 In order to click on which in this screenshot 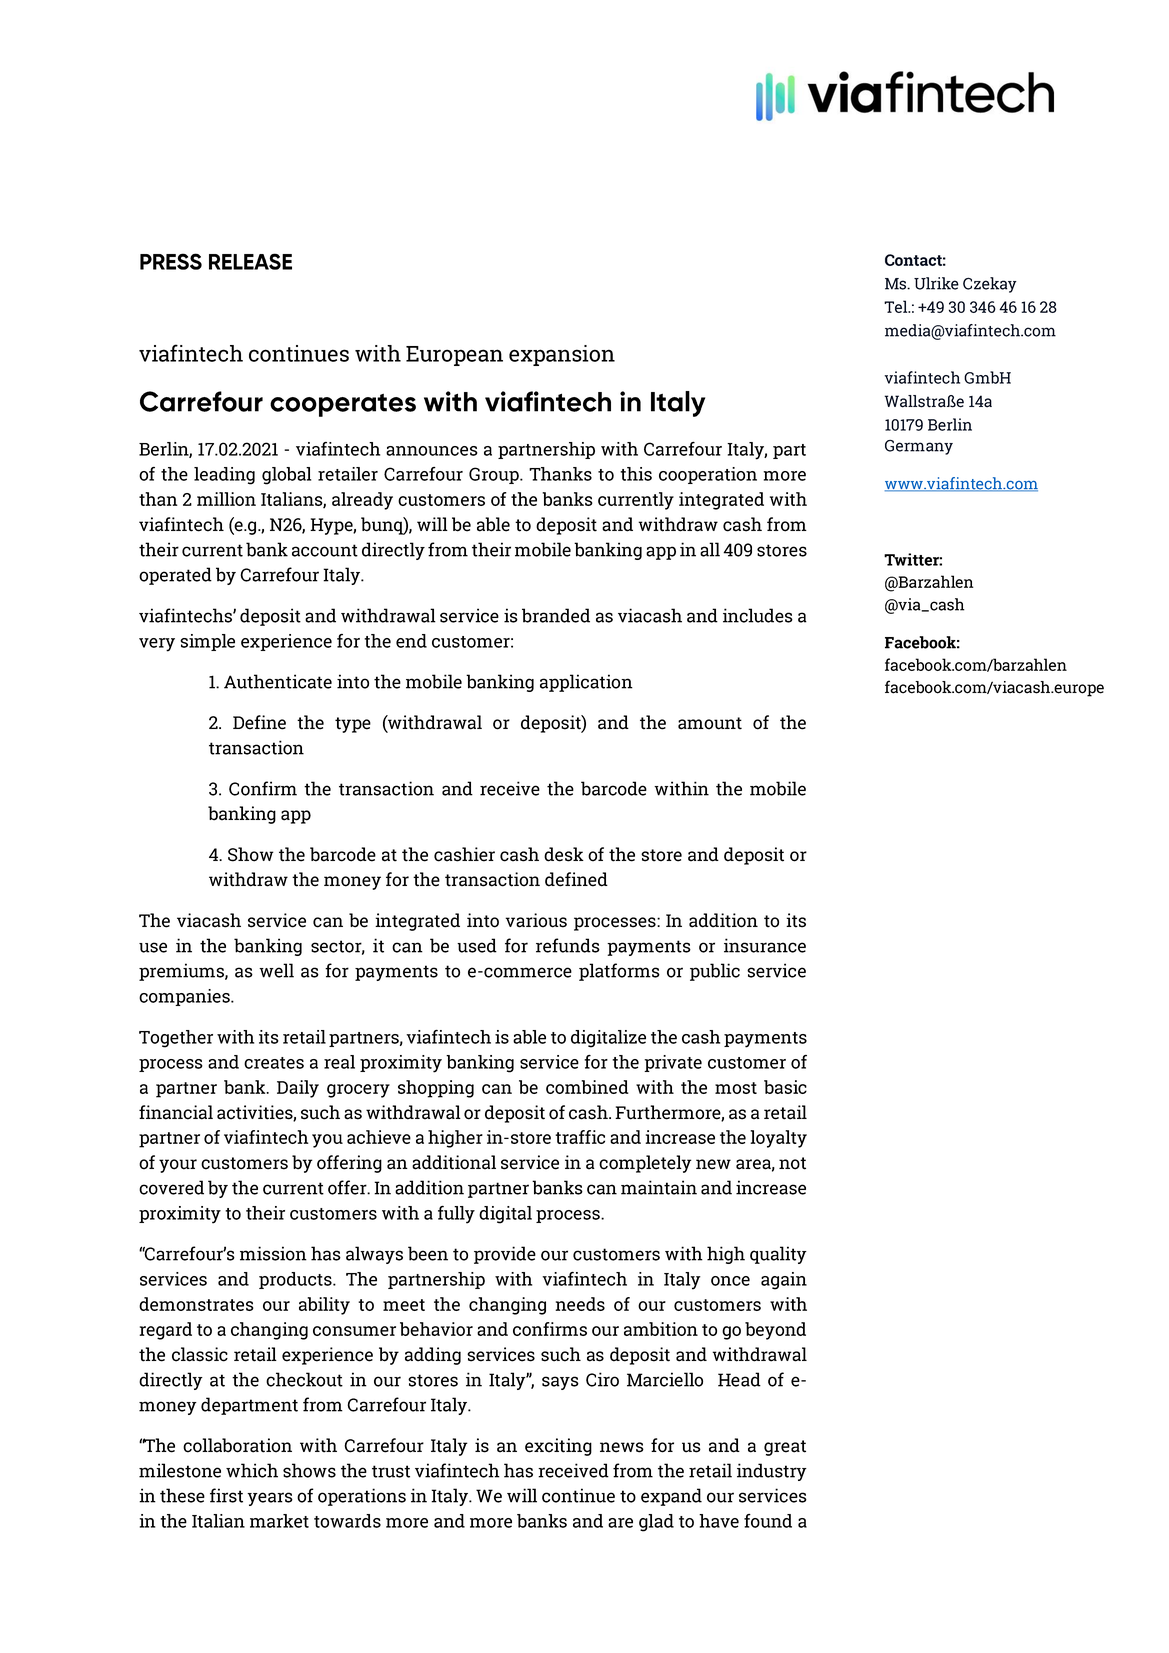, I will do `click(252, 1470)`.
